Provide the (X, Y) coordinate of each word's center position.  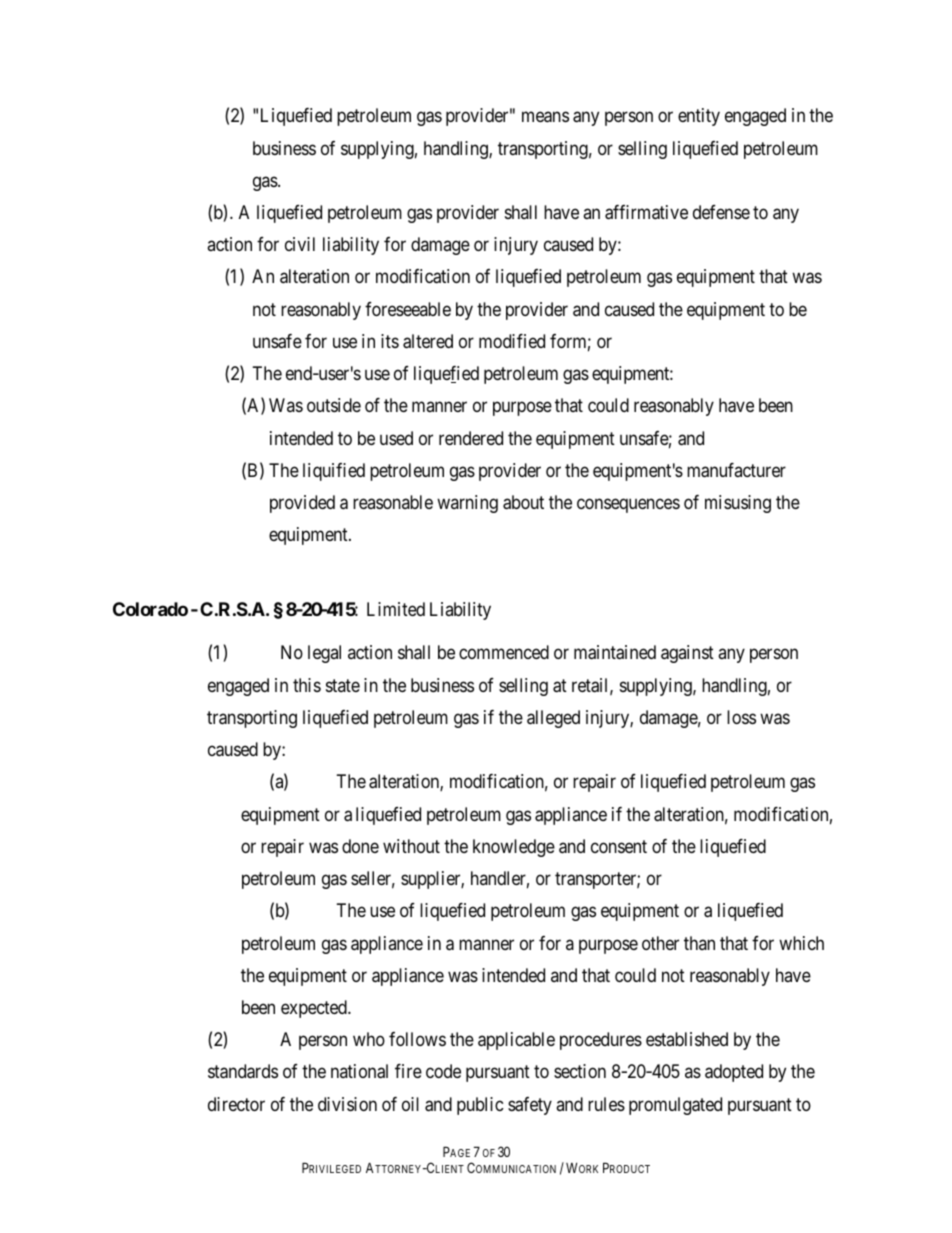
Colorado (150, 609)
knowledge (514, 848)
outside (334, 405)
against (687, 654)
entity (699, 117)
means (545, 117)
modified (512, 341)
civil (300, 244)
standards (243, 1071)
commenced (504, 652)
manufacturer (736, 470)
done (360, 846)
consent (619, 846)
